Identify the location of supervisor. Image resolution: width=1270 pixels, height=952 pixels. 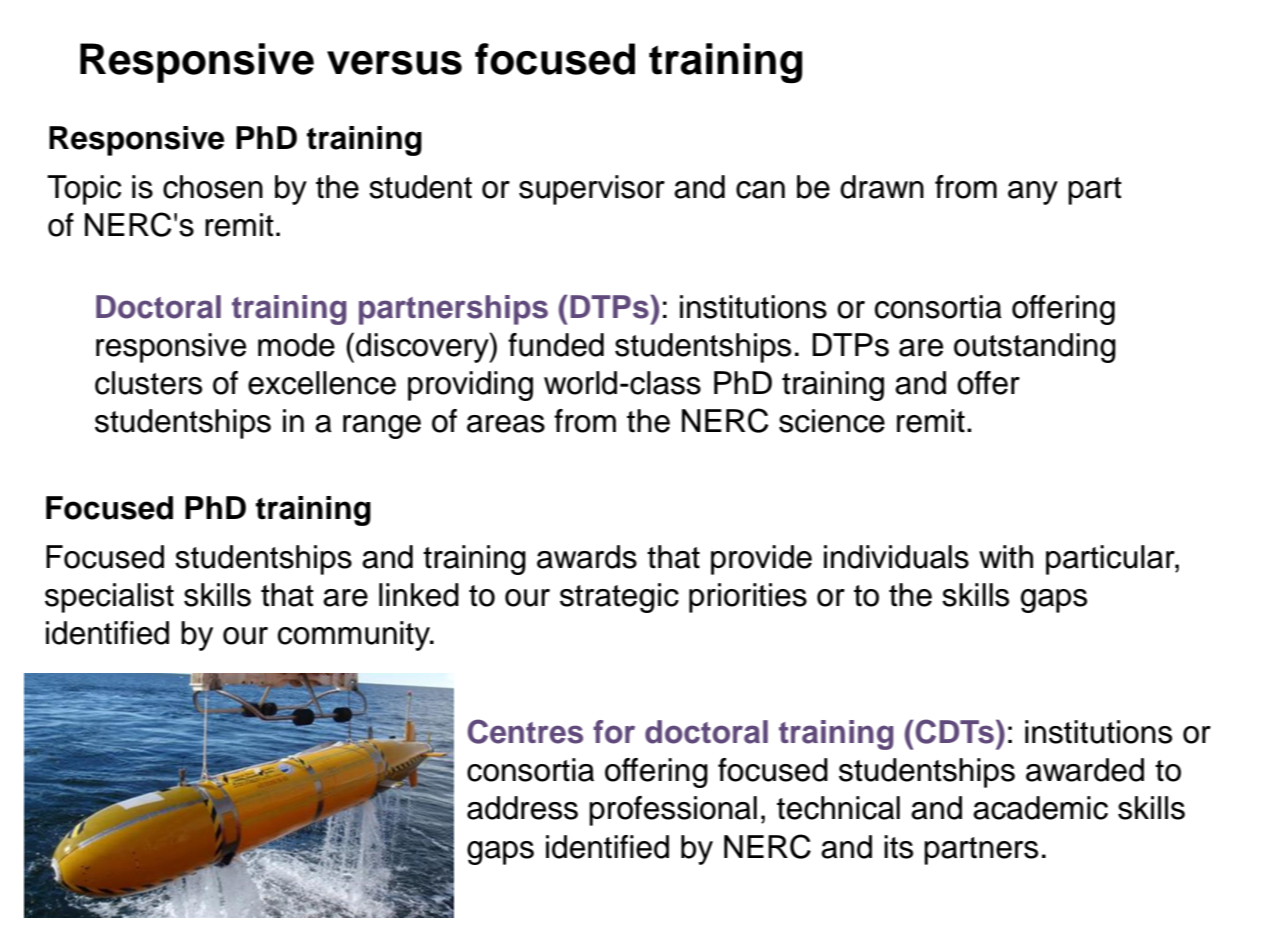
(592, 190).
